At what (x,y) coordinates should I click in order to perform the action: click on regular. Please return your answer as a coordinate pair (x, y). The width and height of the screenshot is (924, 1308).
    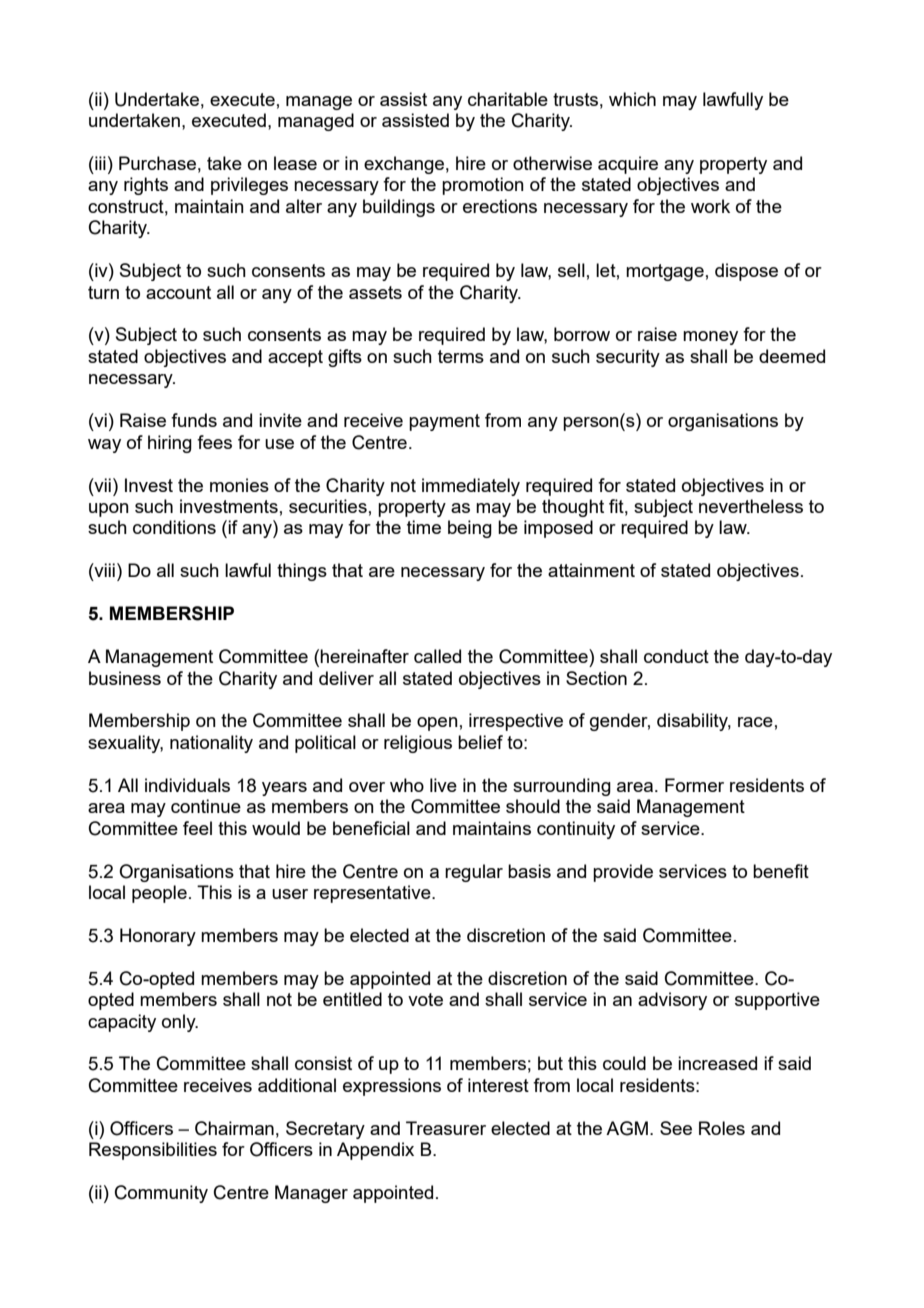
    Looking at the image, I should click on (474, 873).
